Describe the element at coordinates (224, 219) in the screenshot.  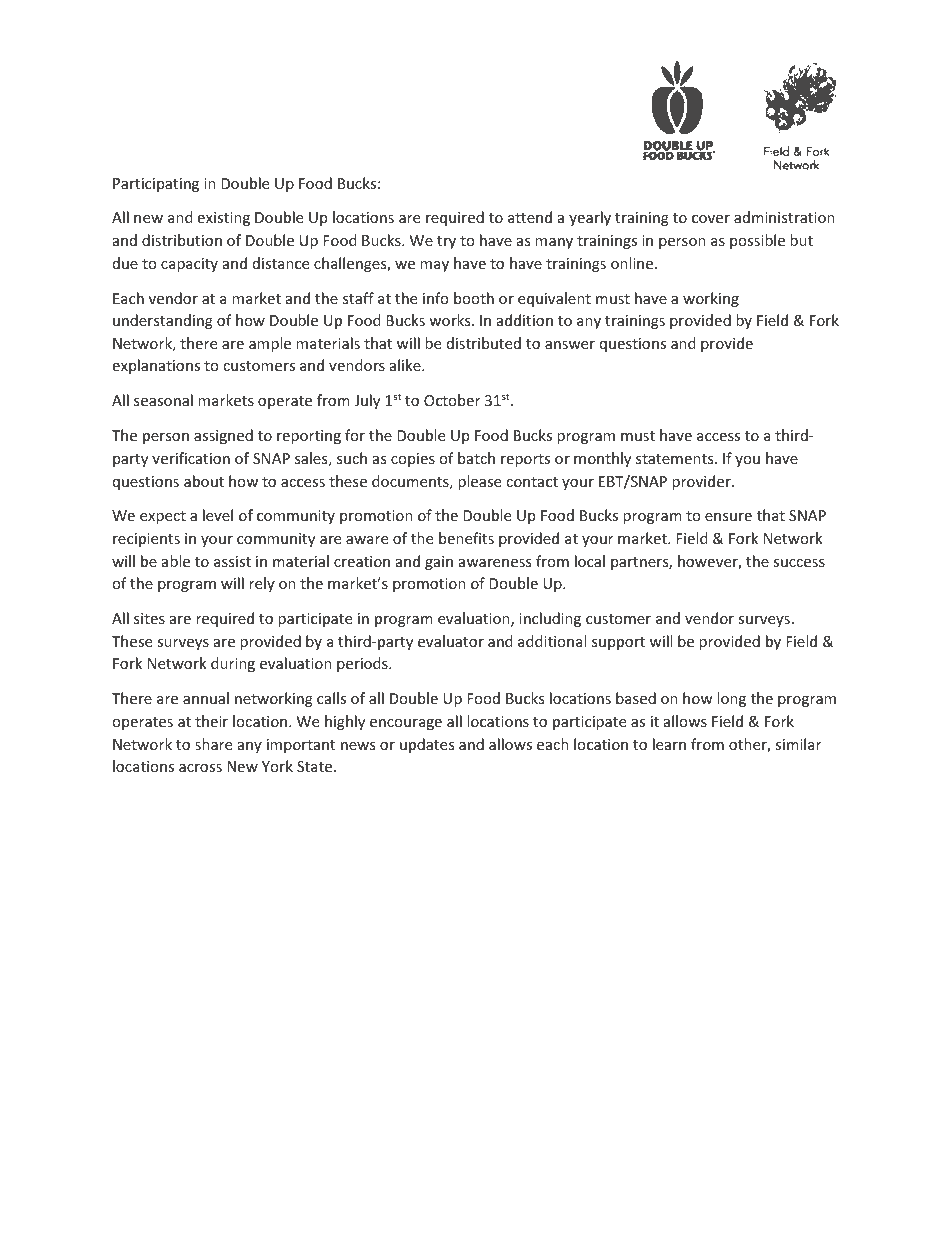
I see `existing` at that location.
